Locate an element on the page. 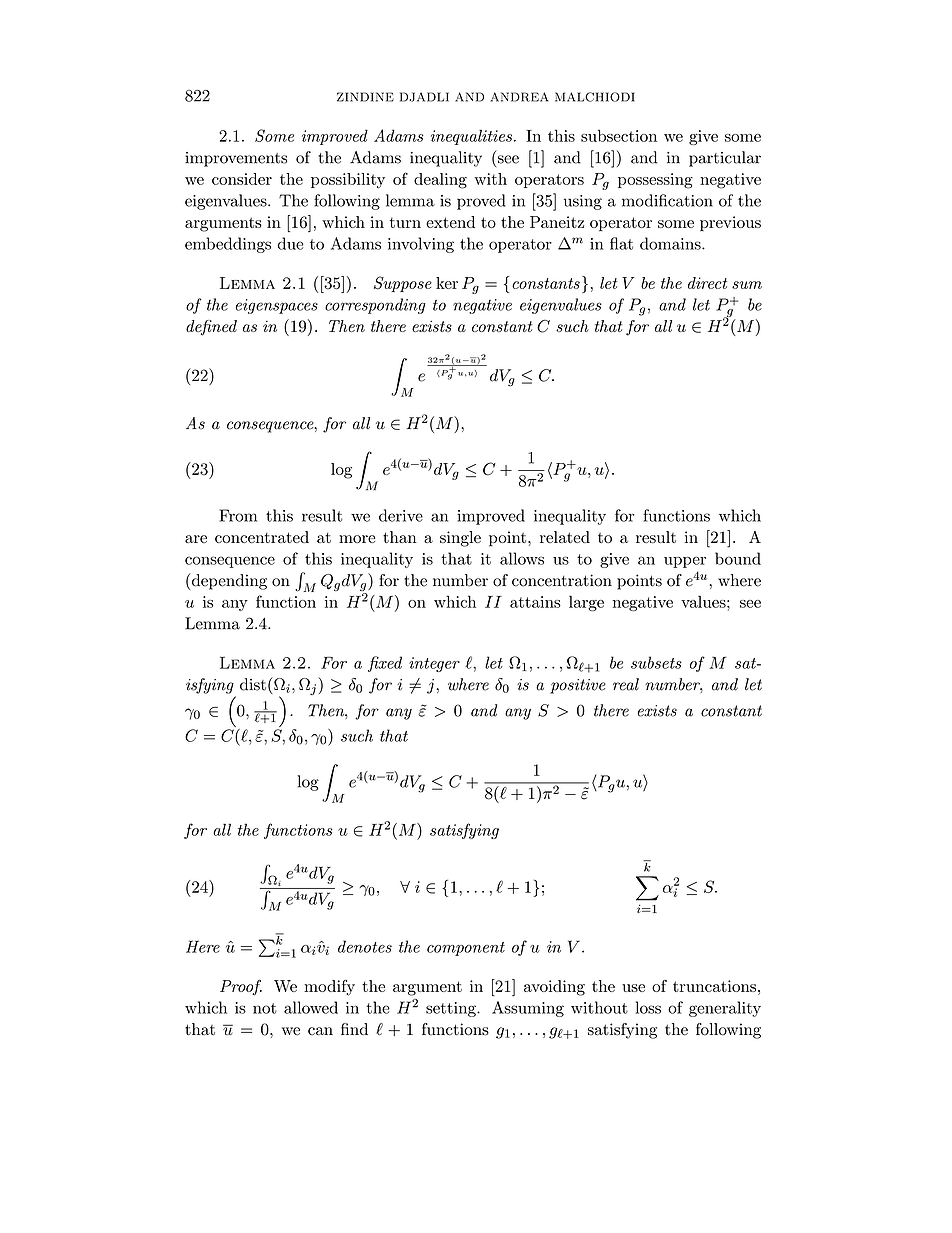  real is located at coordinates (626, 684).
